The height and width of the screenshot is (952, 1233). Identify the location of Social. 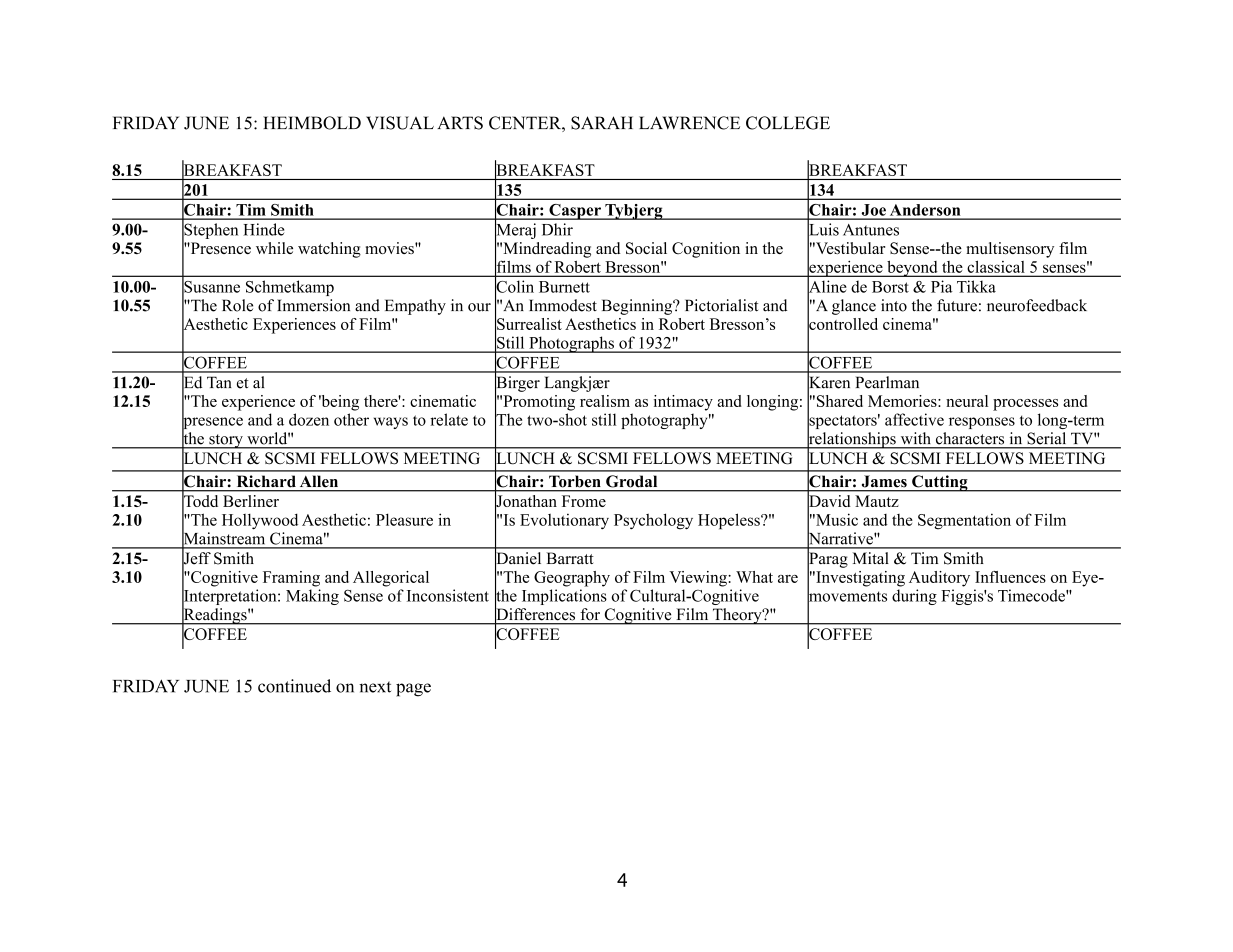
(646, 248).
